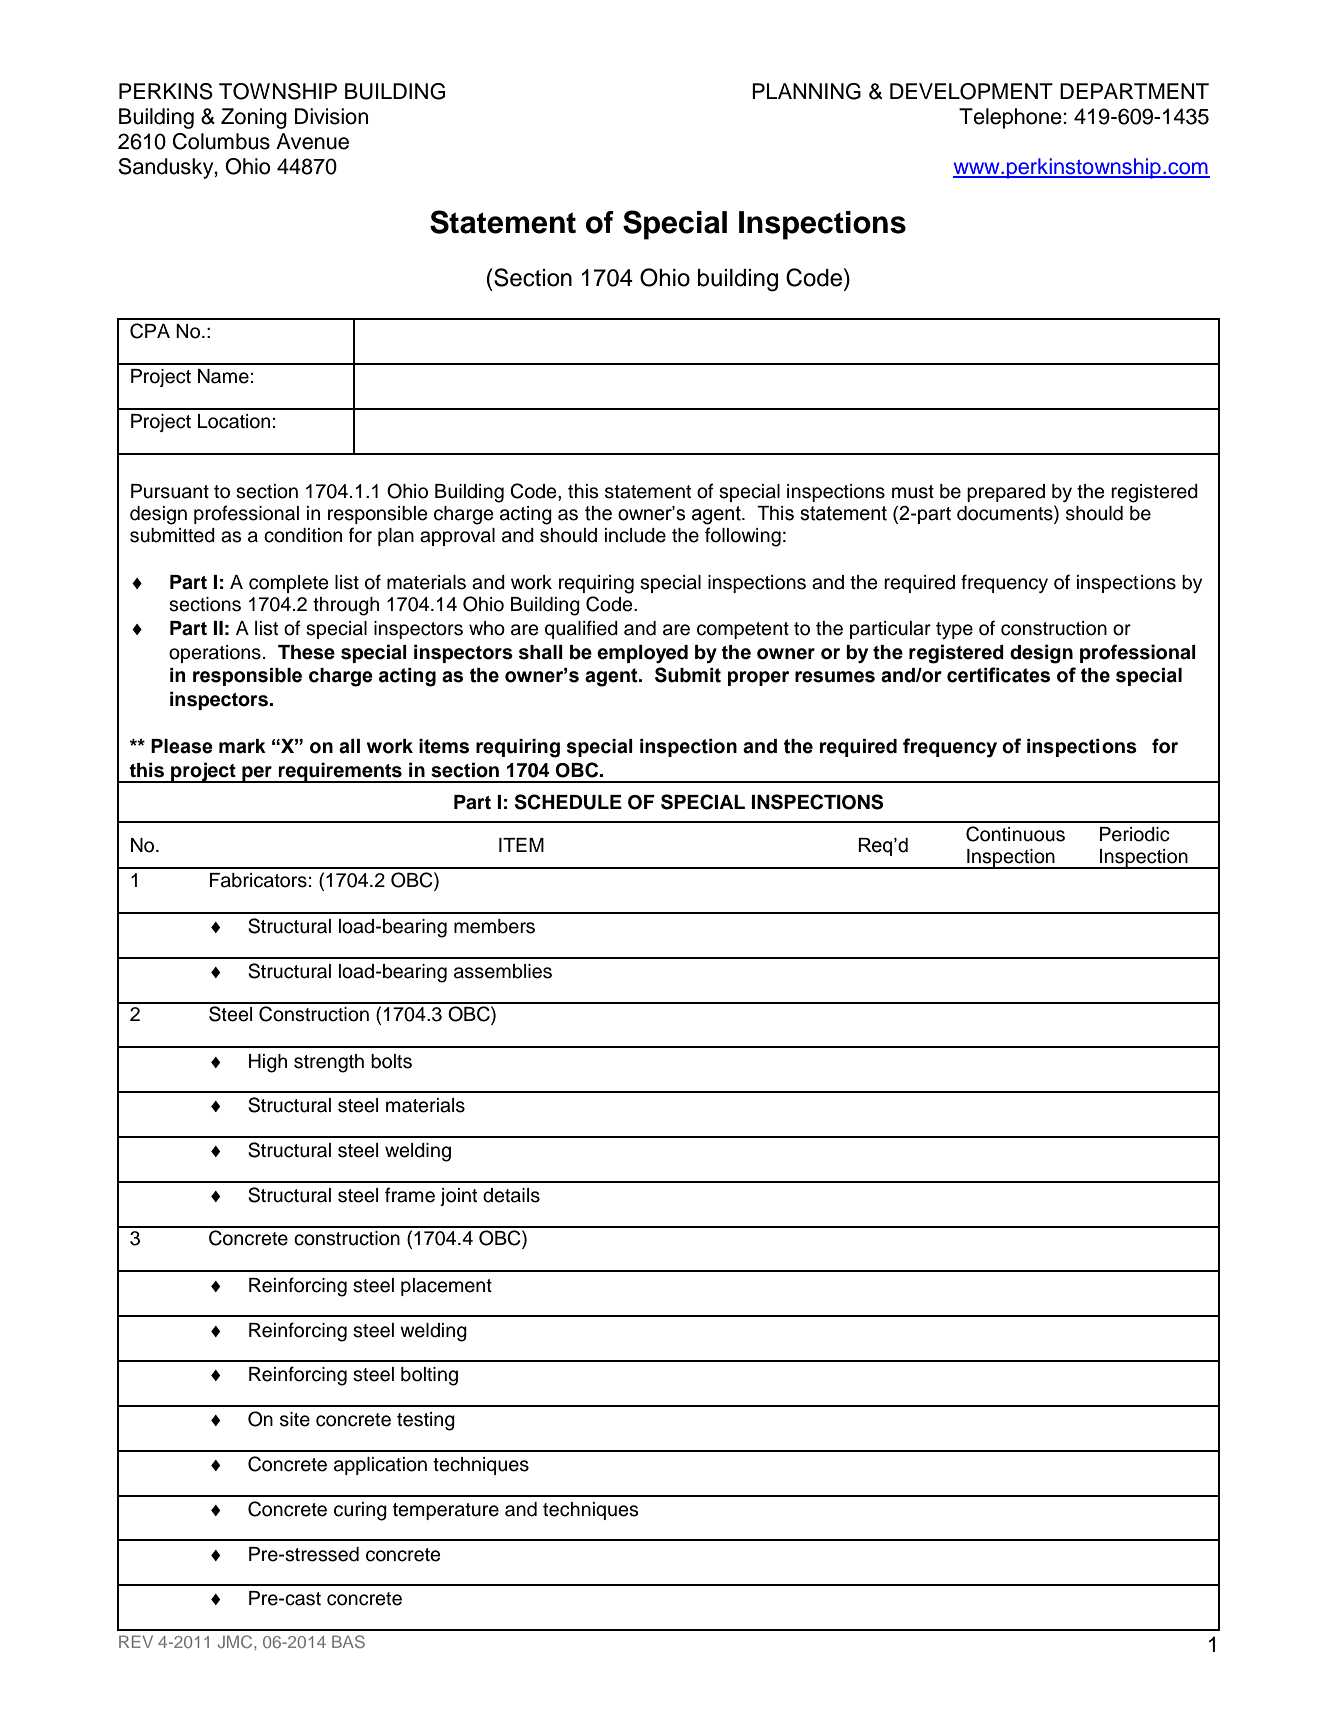 The height and width of the image is (1730, 1337). What do you see at coordinates (254, 118) in the image?
I see `Zoning` at bounding box center [254, 118].
